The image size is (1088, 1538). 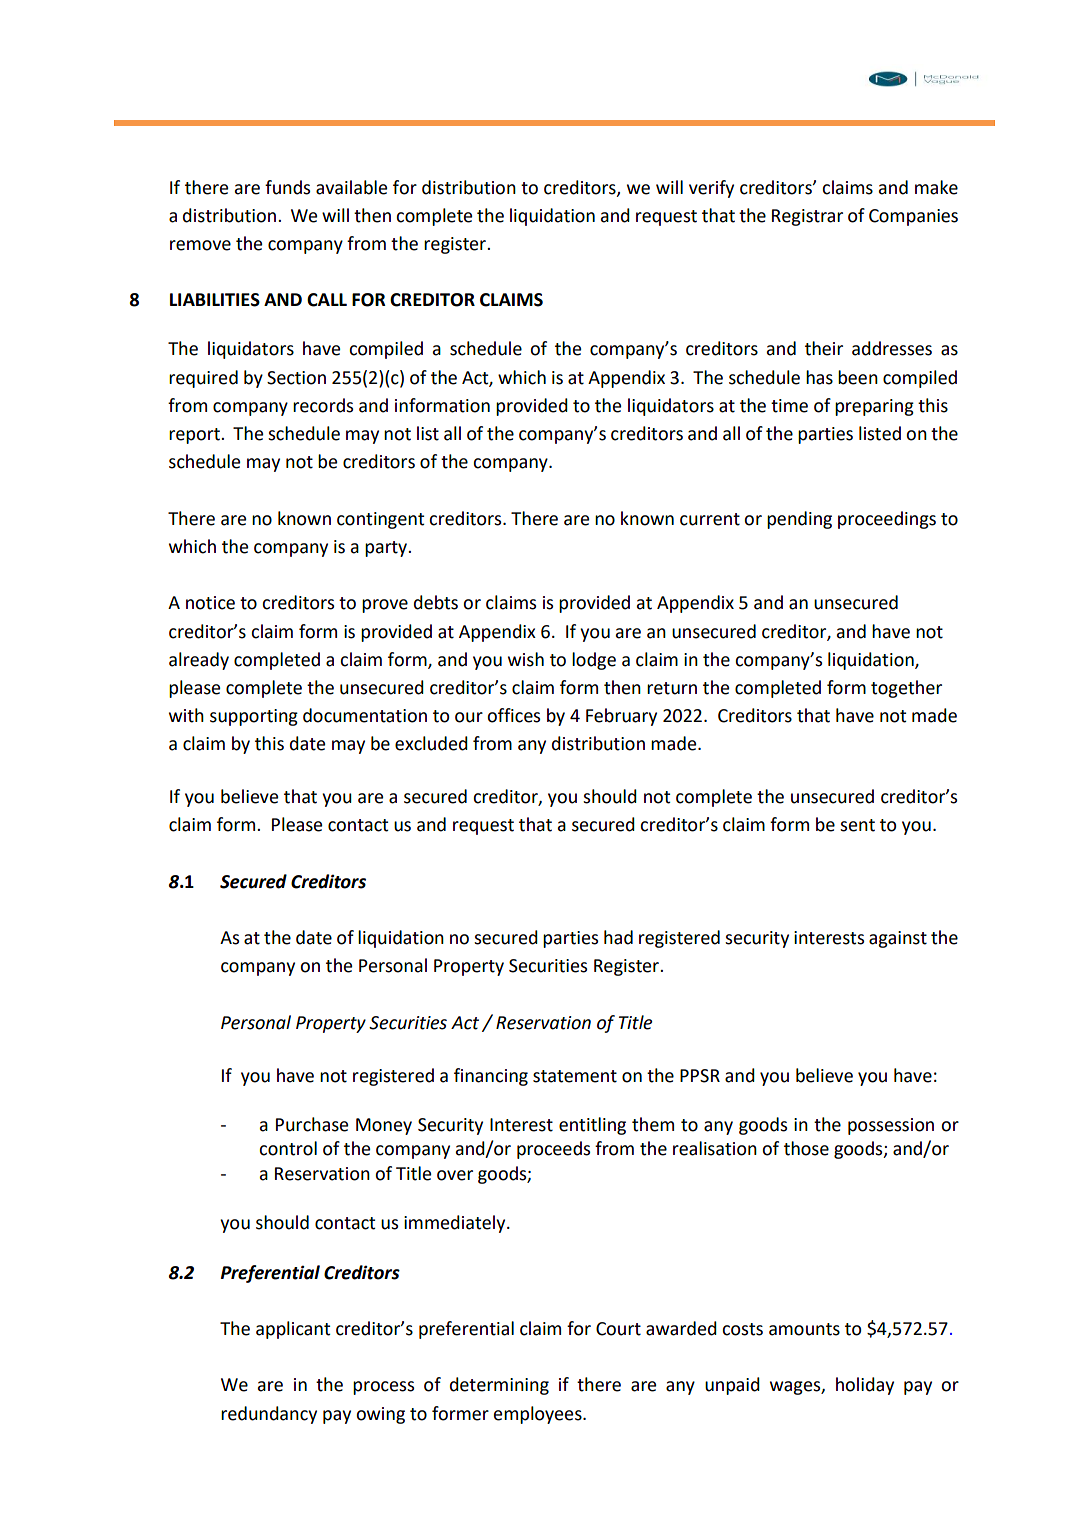 What do you see at coordinates (323, 405) in the screenshot?
I see `records` at bounding box center [323, 405].
